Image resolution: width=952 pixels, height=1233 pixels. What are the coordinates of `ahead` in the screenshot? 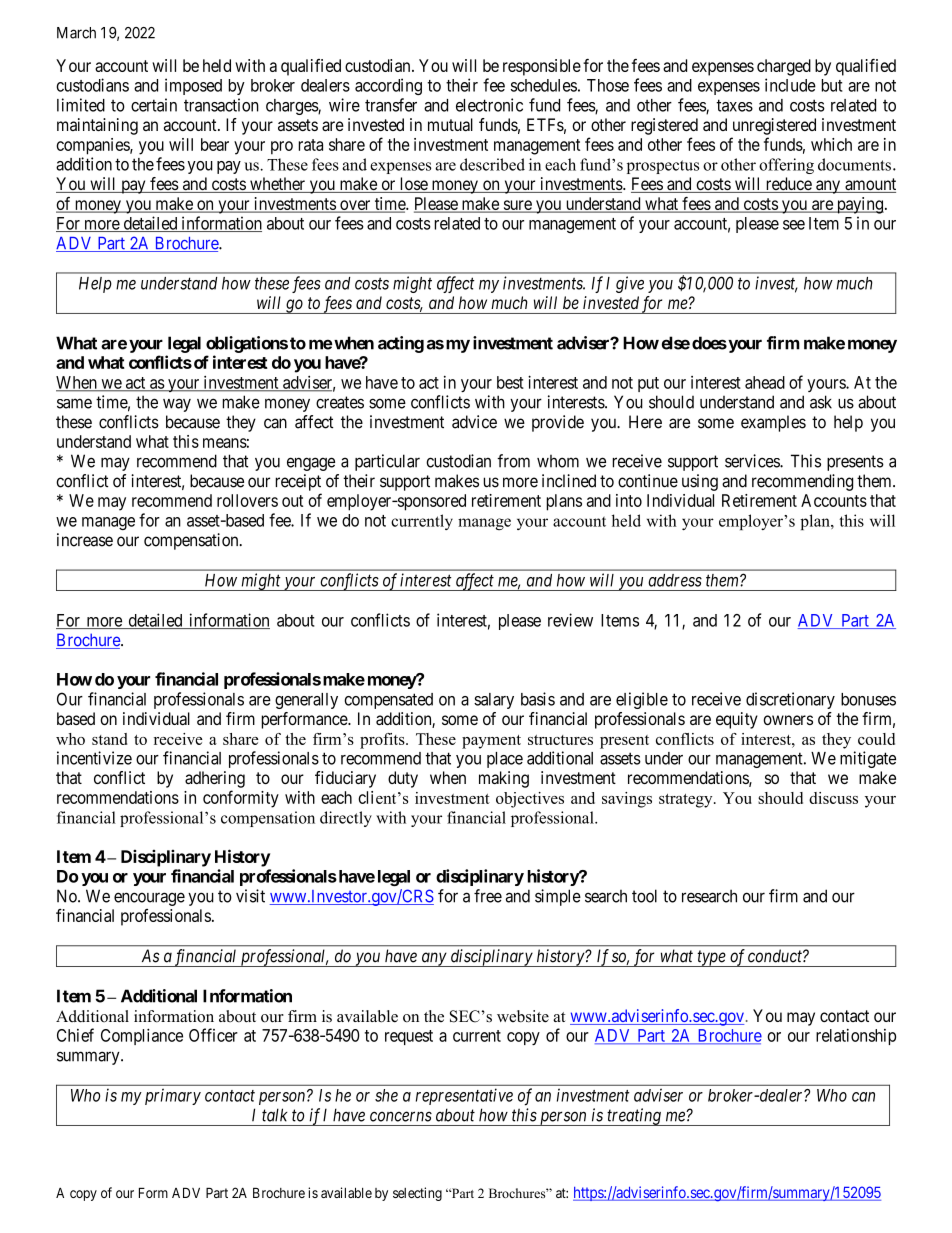 It's located at (765, 382).
